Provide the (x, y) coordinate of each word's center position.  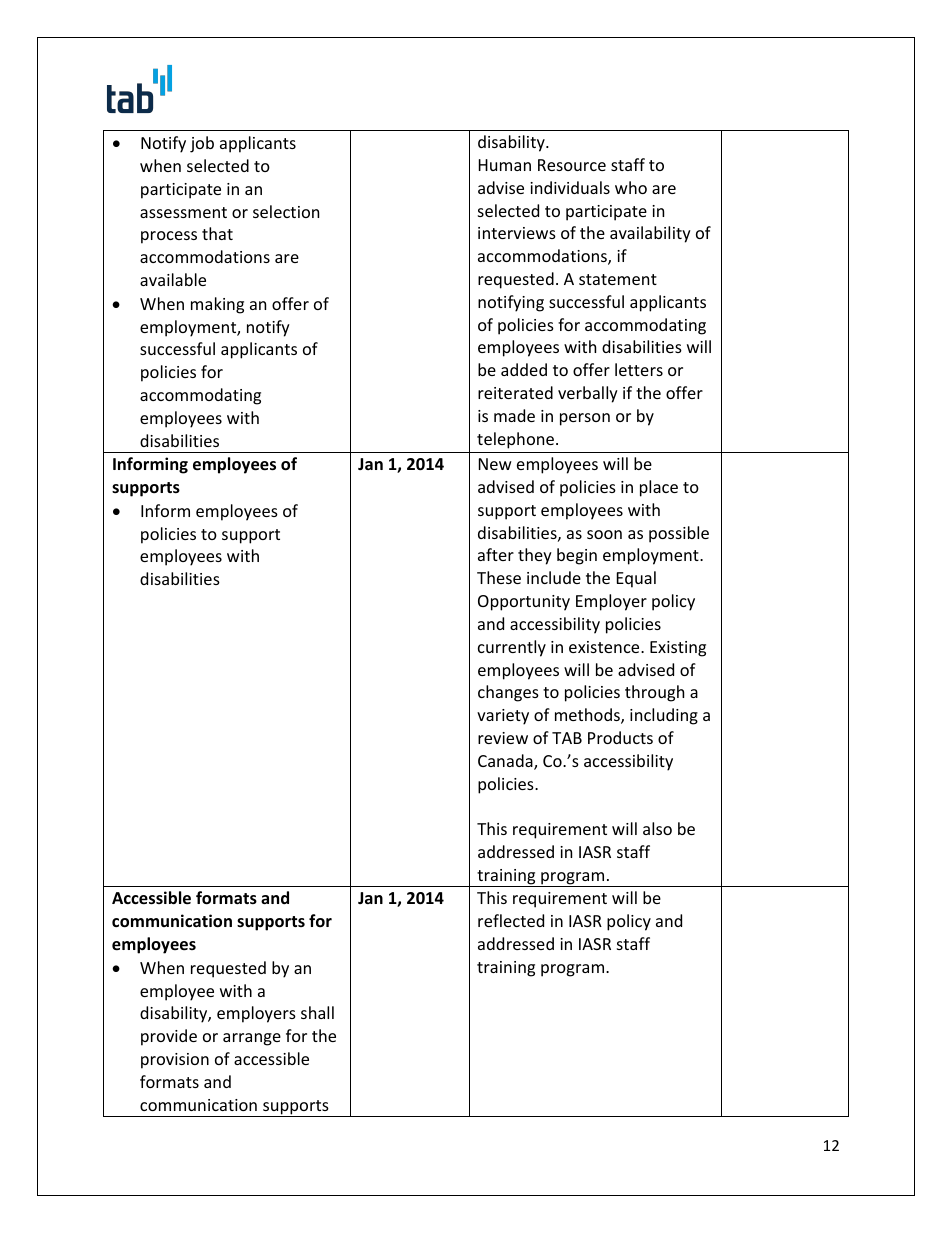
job (202, 144)
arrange (252, 1039)
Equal (636, 579)
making (217, 305)
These (499, 577)
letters (639, 369)
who (631, 187)
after (496, 554)
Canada (506, 762)
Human (505, 165)
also (657, 828)
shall (317, 1012)
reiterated (515, 392)
